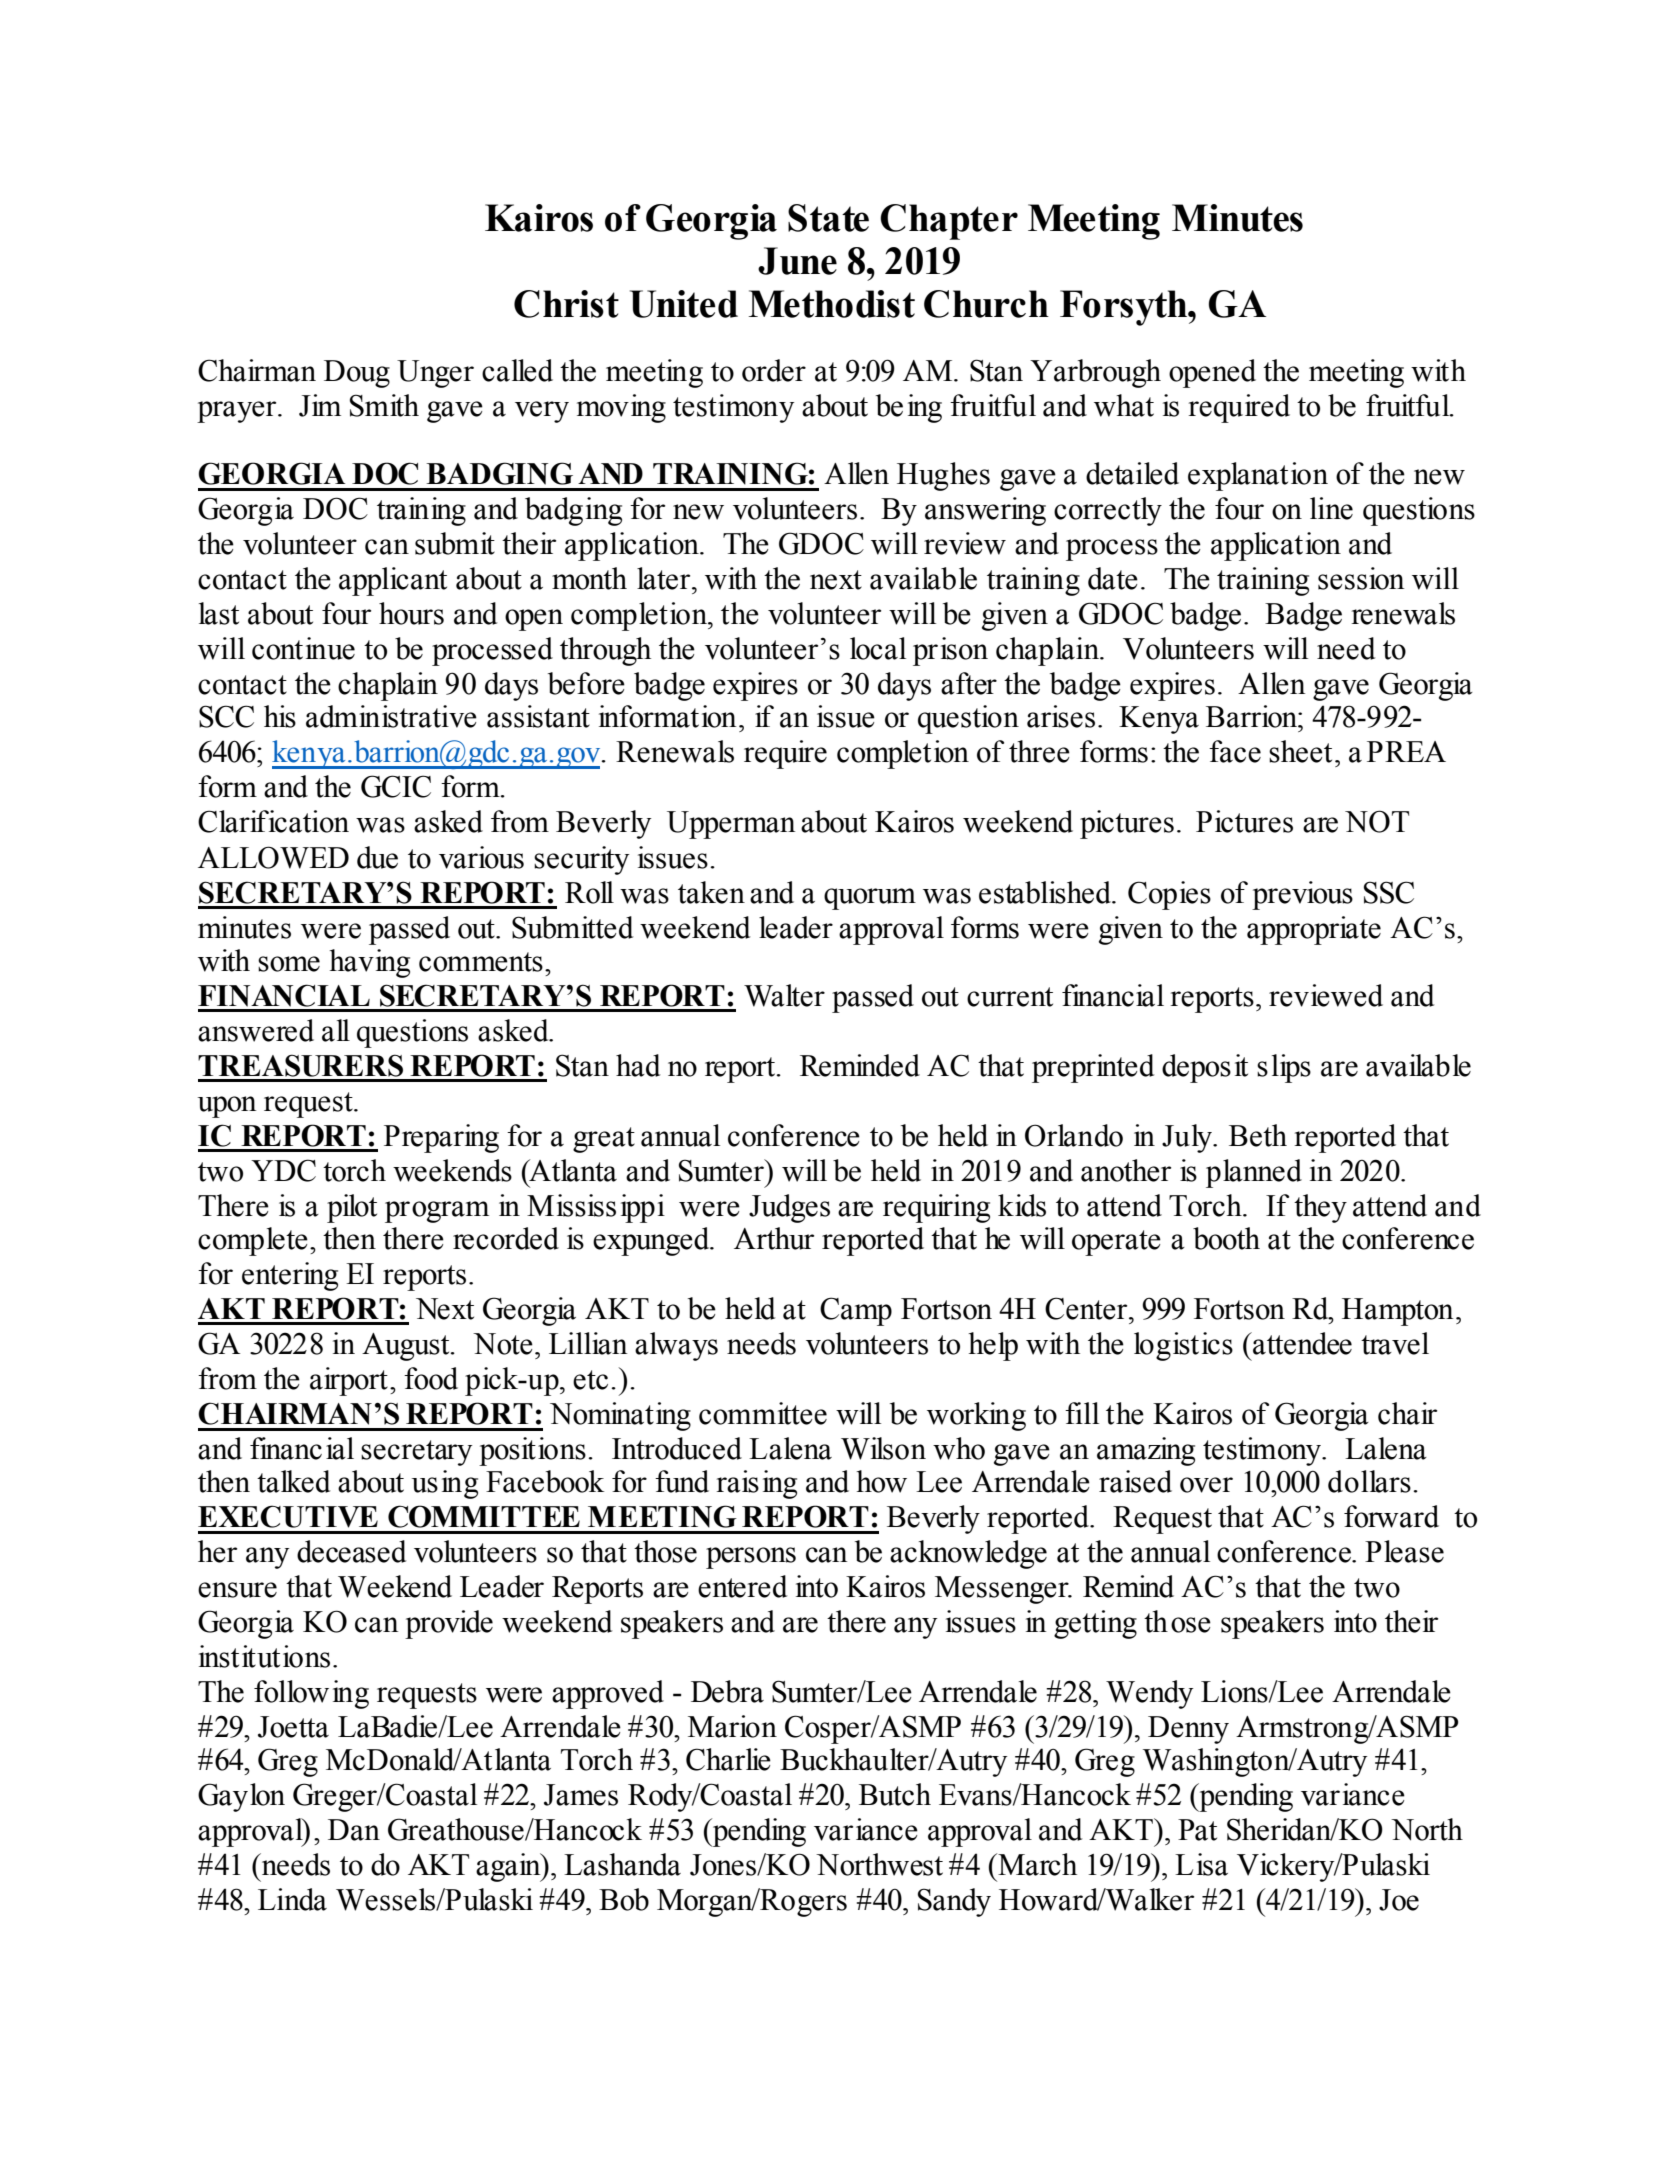  I want to click on what, so click(1124, 405).
